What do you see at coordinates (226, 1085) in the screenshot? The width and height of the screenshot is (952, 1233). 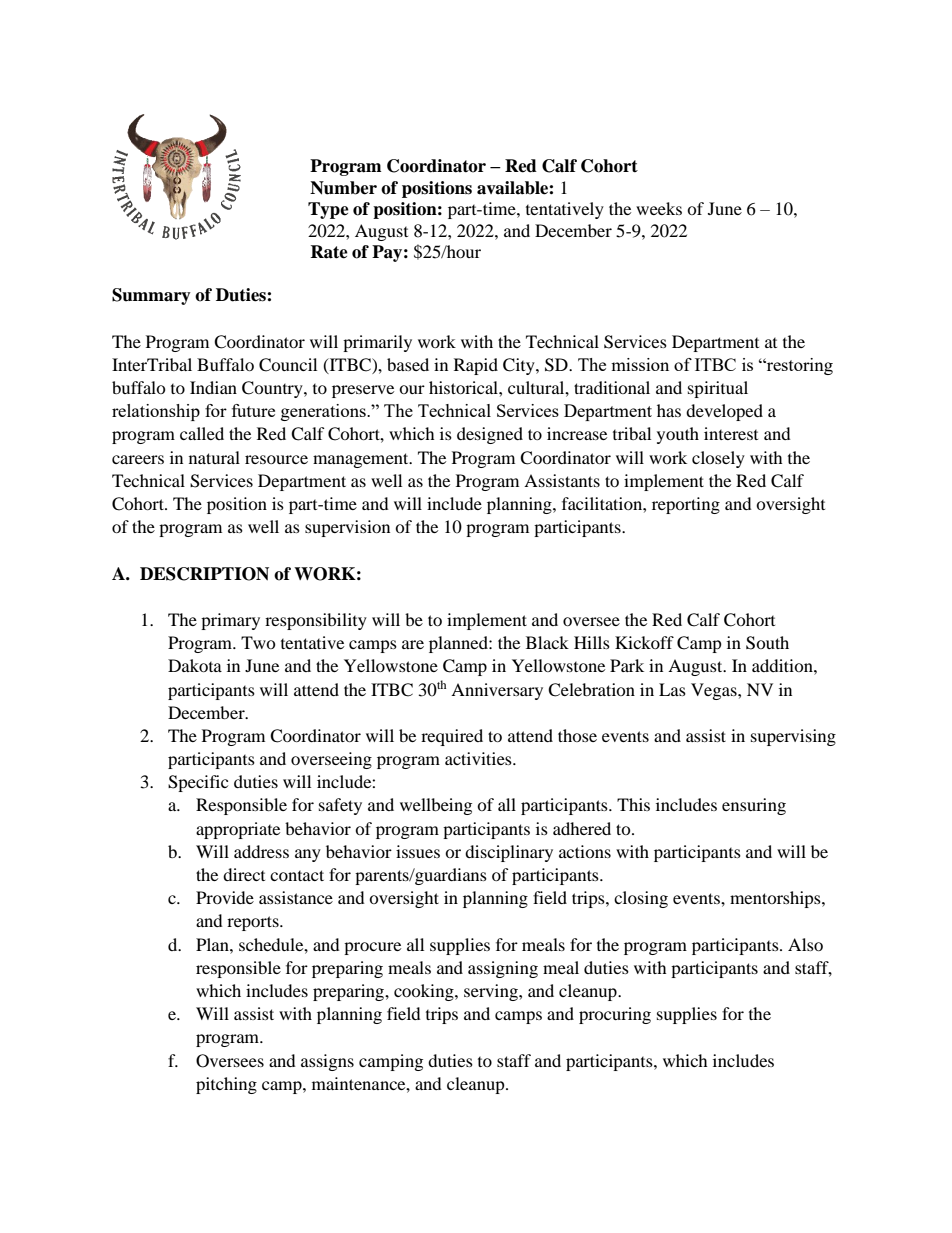 I see `pitching` at bounding box center [226, 1085].
